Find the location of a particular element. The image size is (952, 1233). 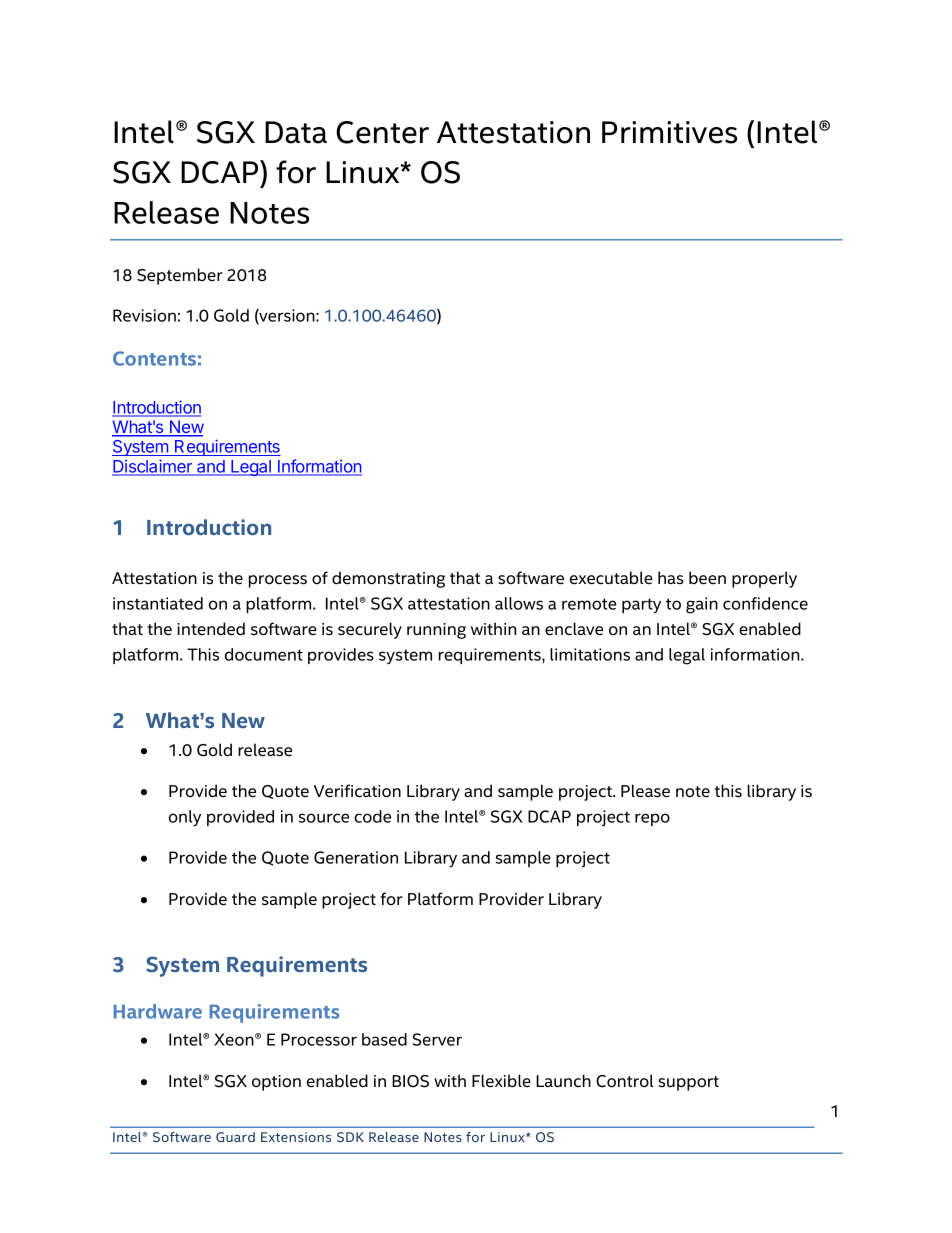

Center is located at coordinates (382, 132).
